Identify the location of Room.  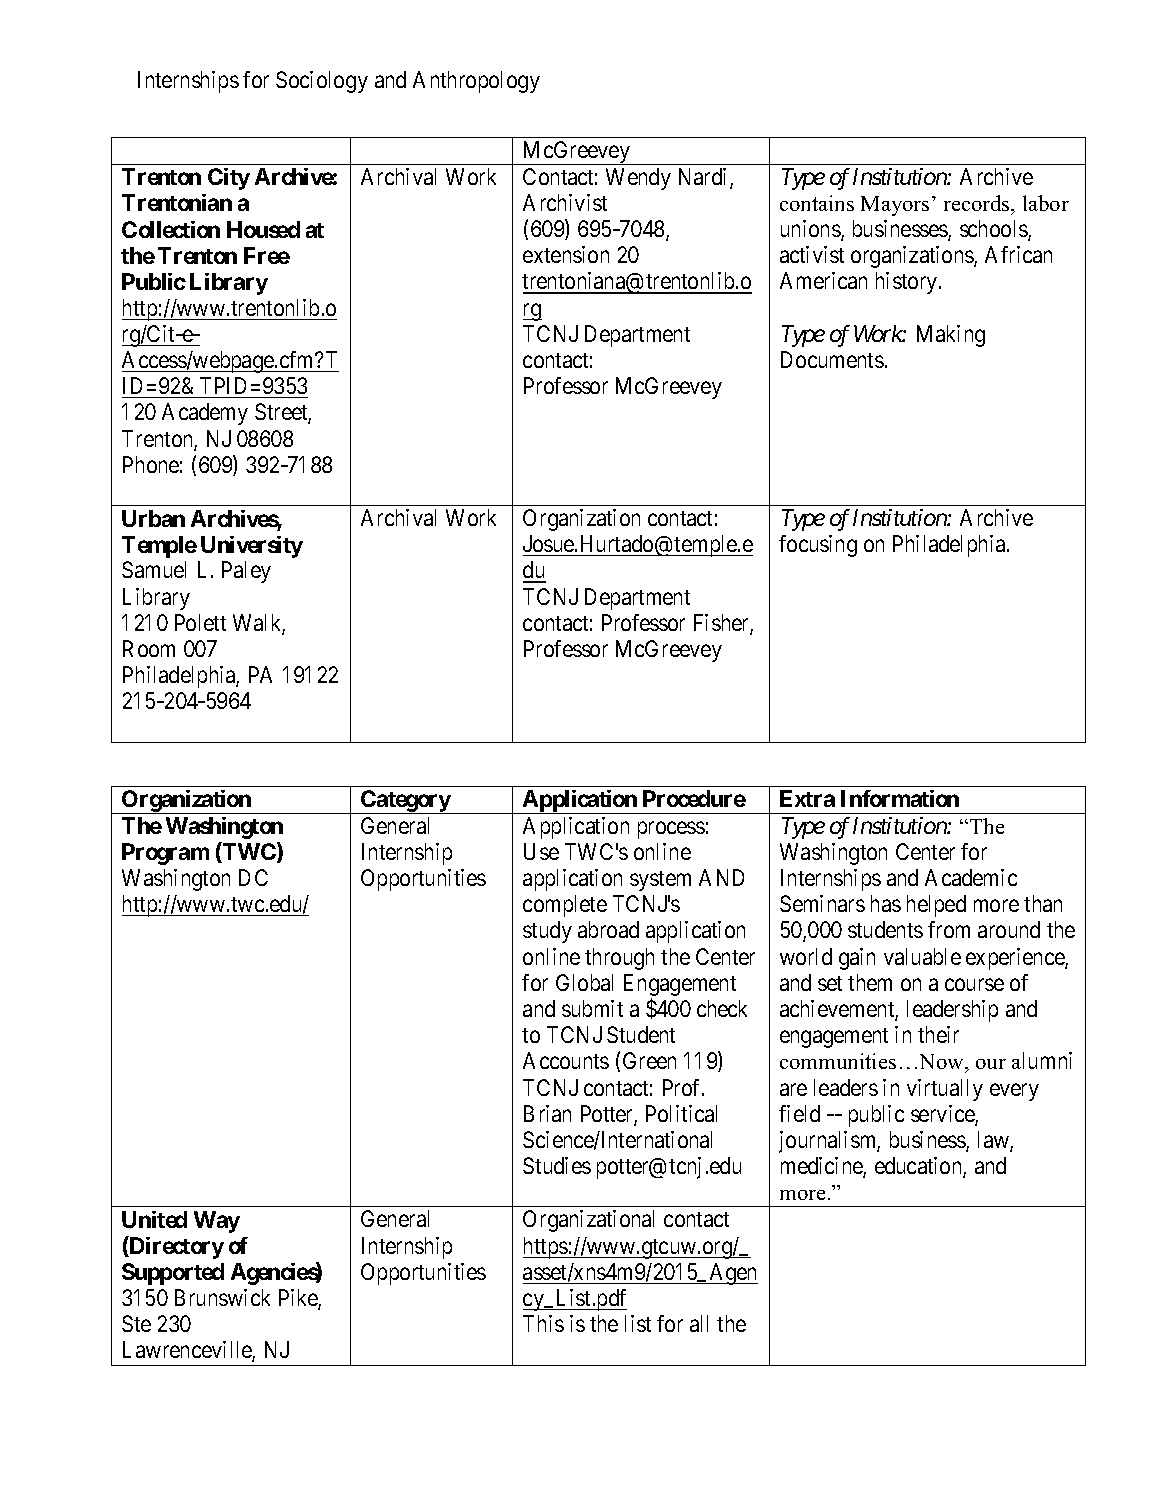
(149, 648).
